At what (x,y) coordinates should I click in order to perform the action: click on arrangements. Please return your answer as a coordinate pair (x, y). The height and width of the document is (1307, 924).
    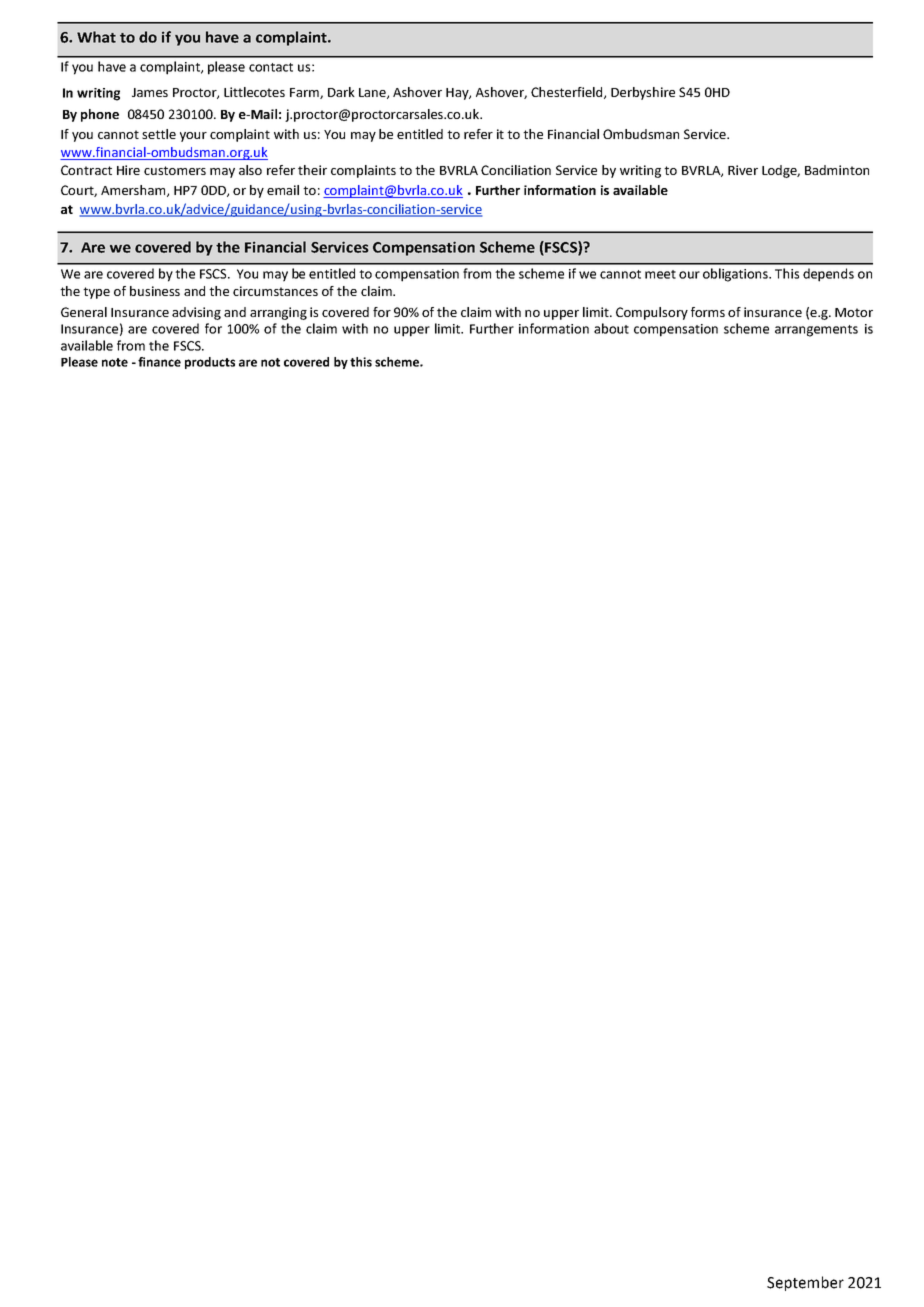
    Looking at the image, I should click on (816, 331).
